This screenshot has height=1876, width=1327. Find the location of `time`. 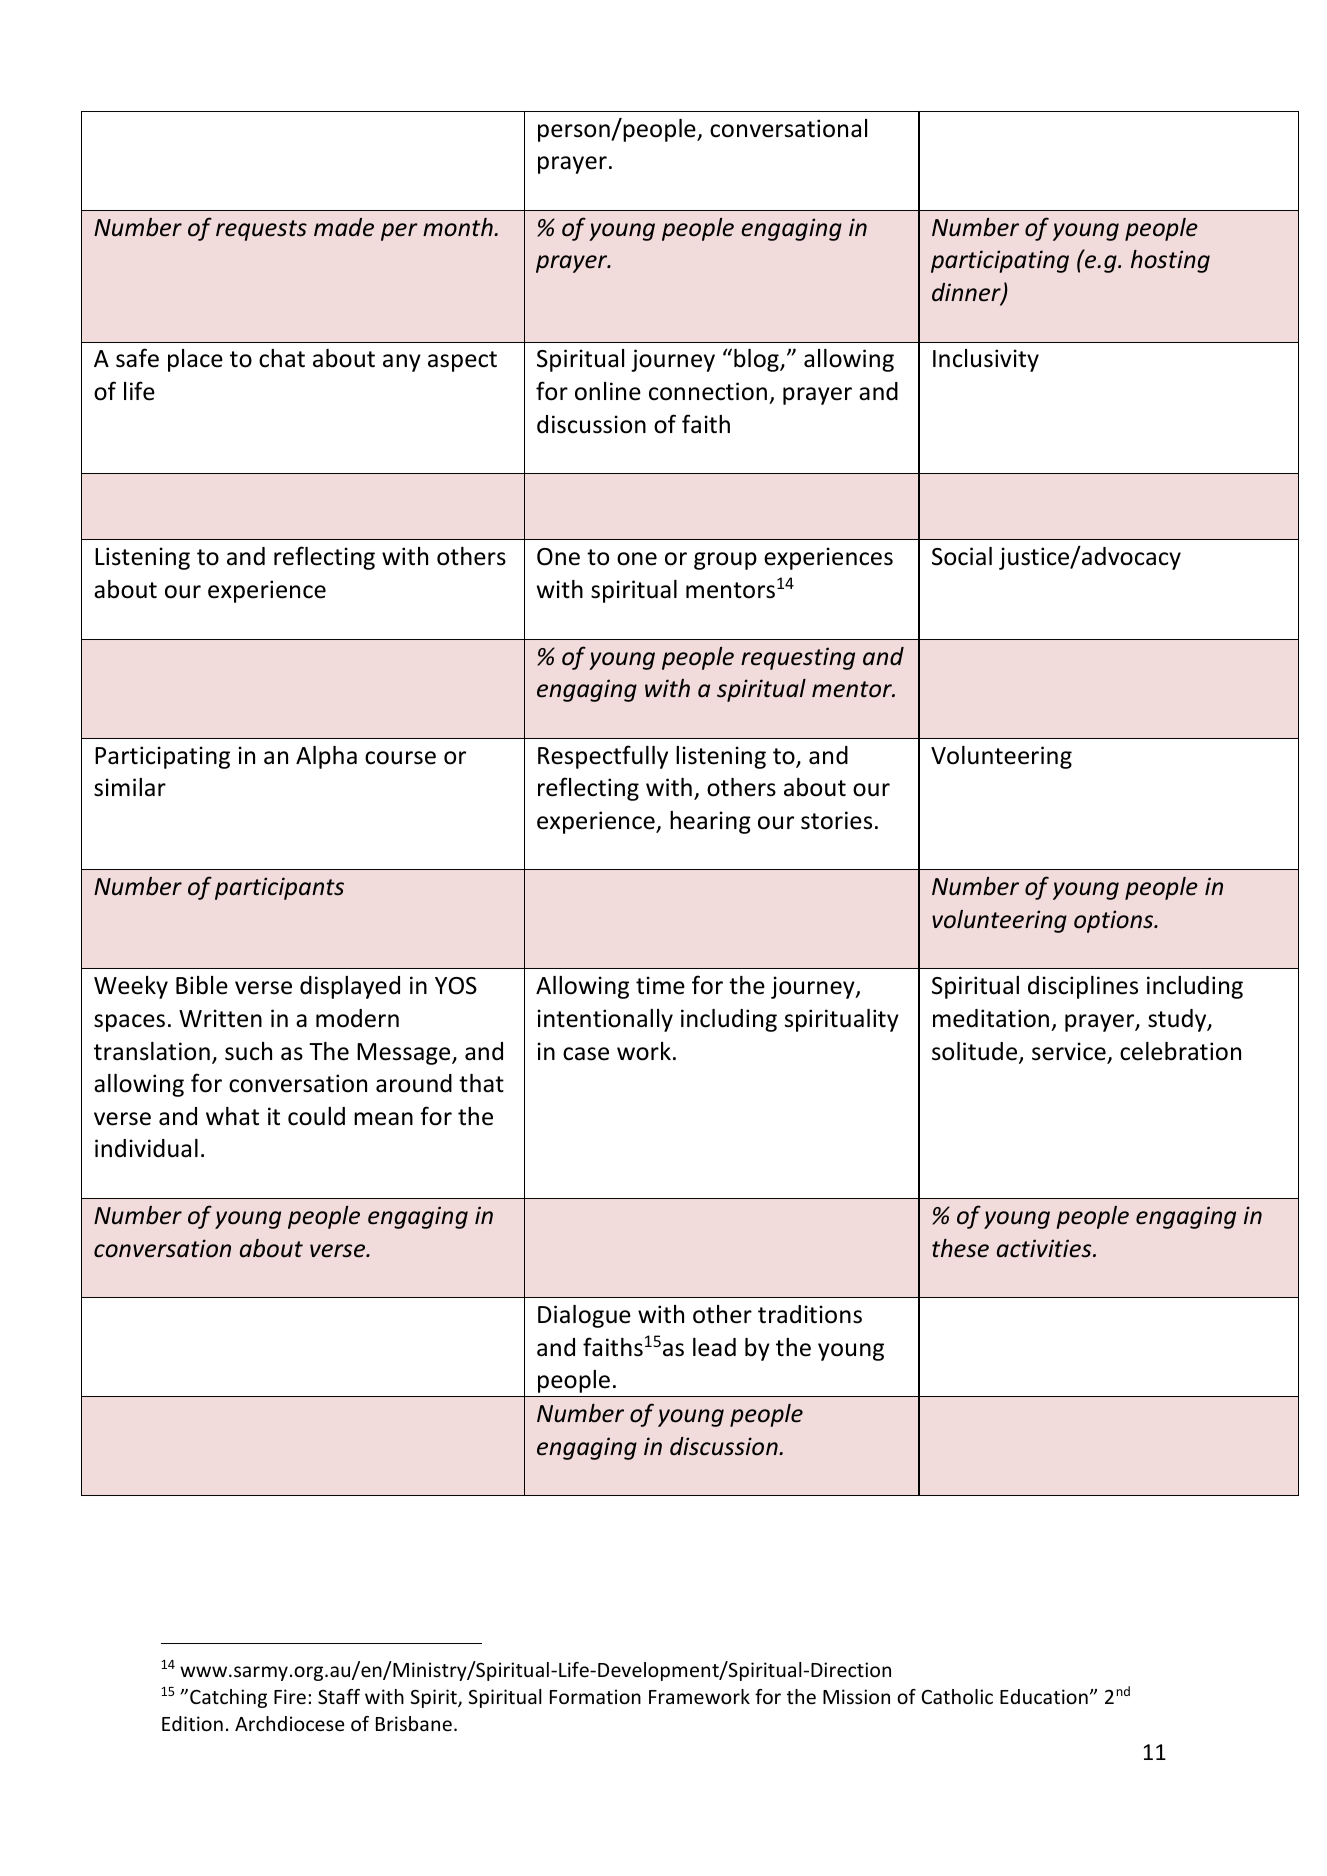

time is located at coordinates (660, 985).
